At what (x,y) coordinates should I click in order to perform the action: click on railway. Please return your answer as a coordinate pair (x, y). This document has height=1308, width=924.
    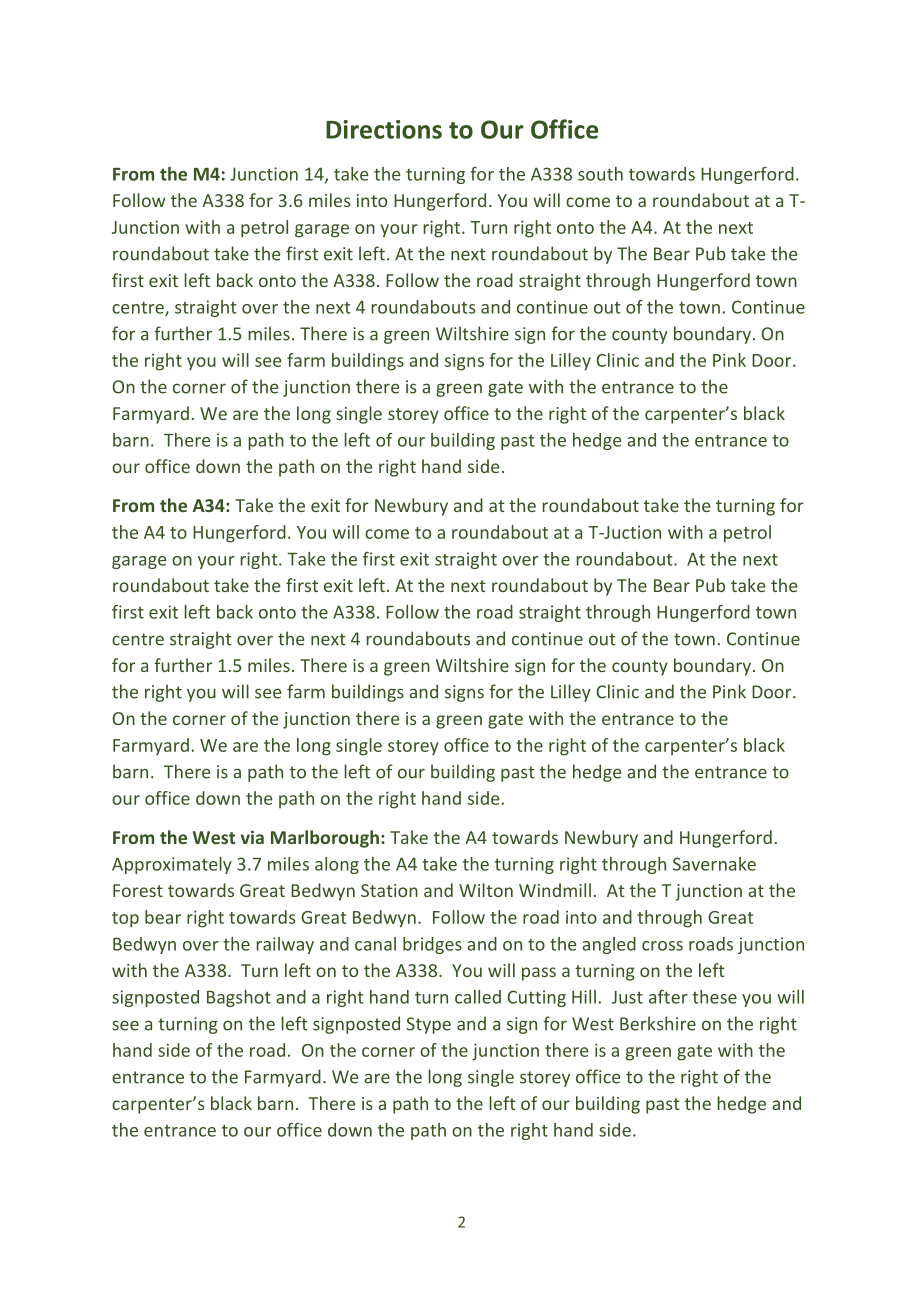
    Looking at the image, I should click on (285, 945).
